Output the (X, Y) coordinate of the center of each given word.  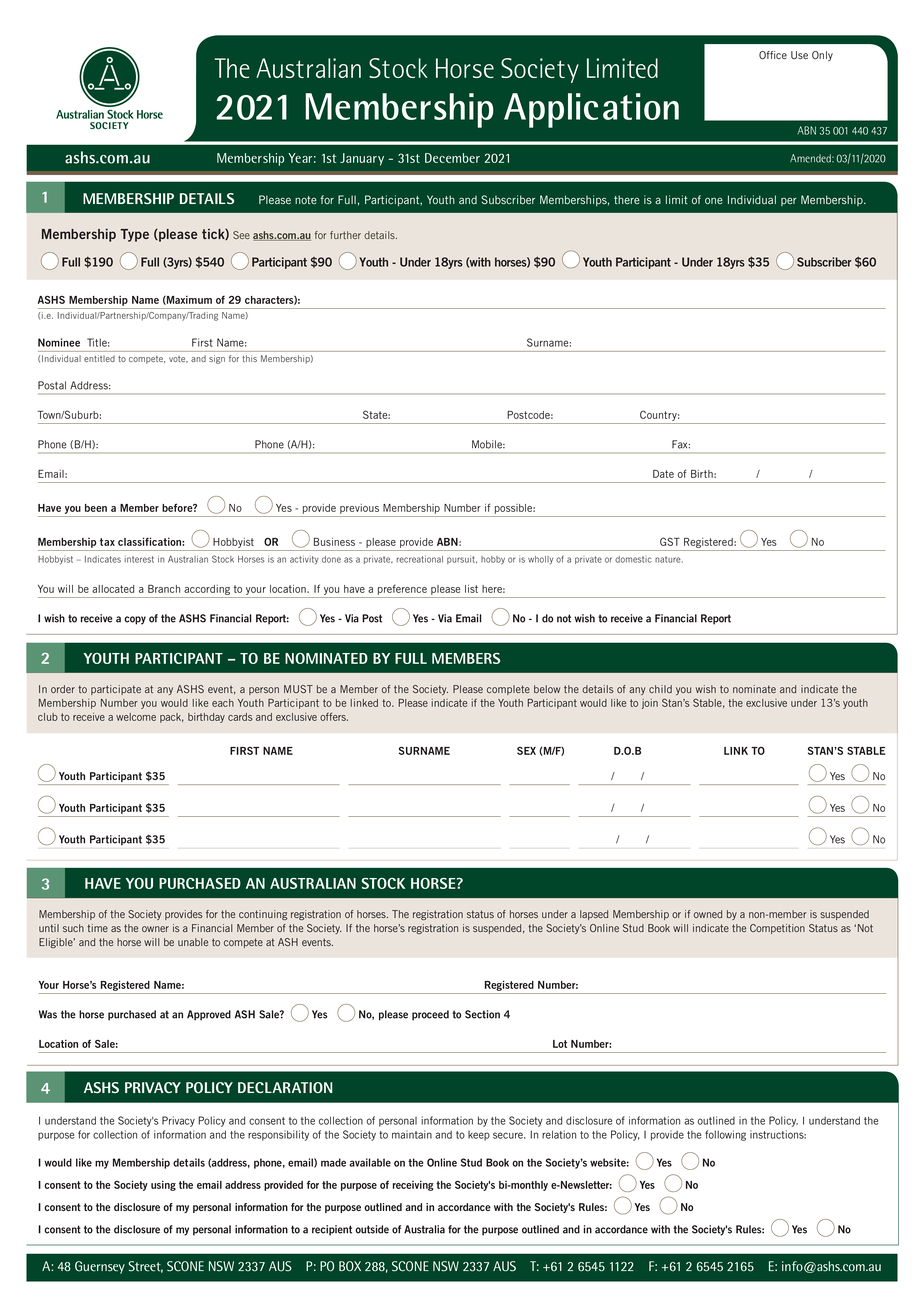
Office (773, 55)
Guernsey (100, 1267)
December (452, 158)
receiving (413, 1185)
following (725, 1135)
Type (135, 235)
